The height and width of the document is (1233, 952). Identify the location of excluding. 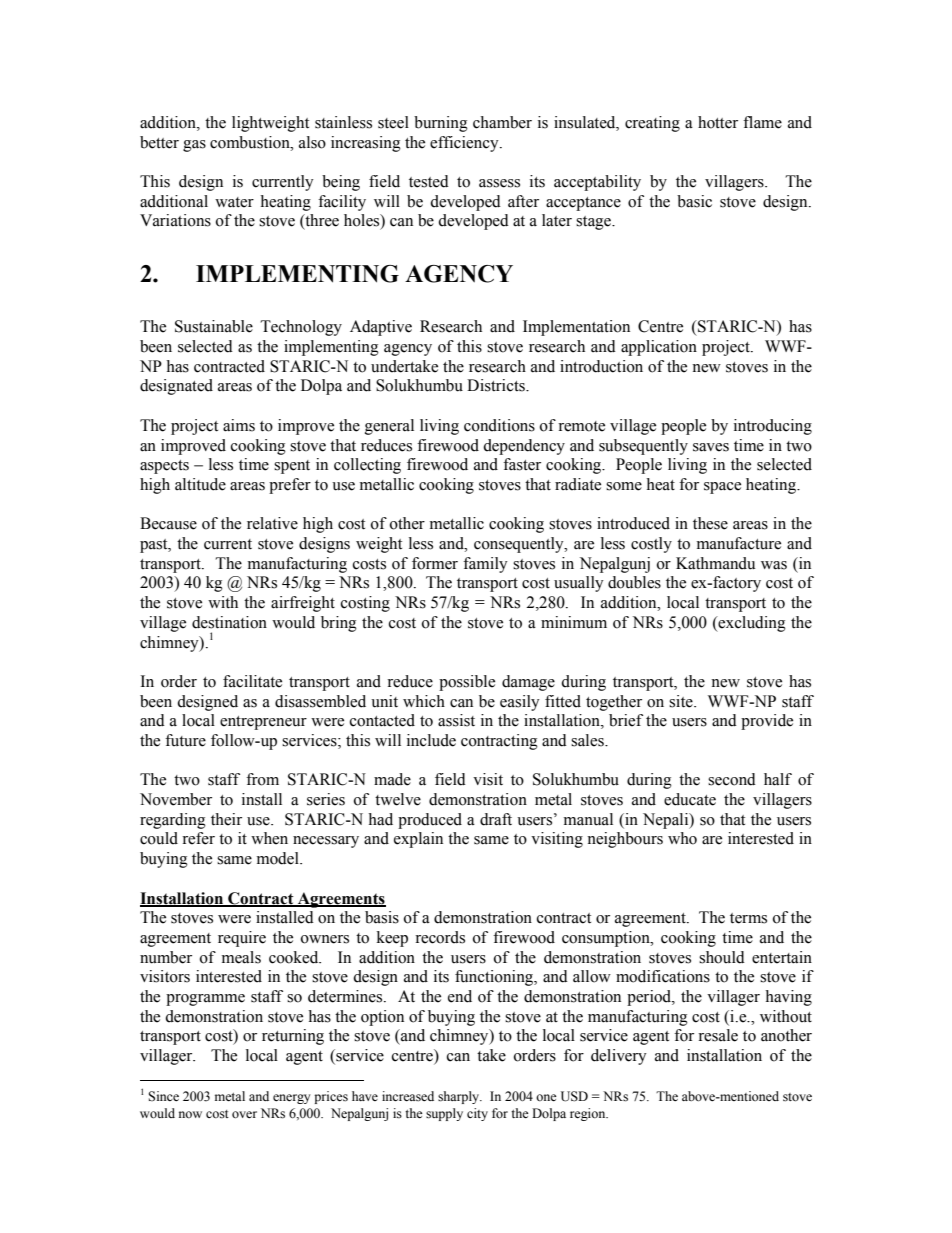
(751, 624).
